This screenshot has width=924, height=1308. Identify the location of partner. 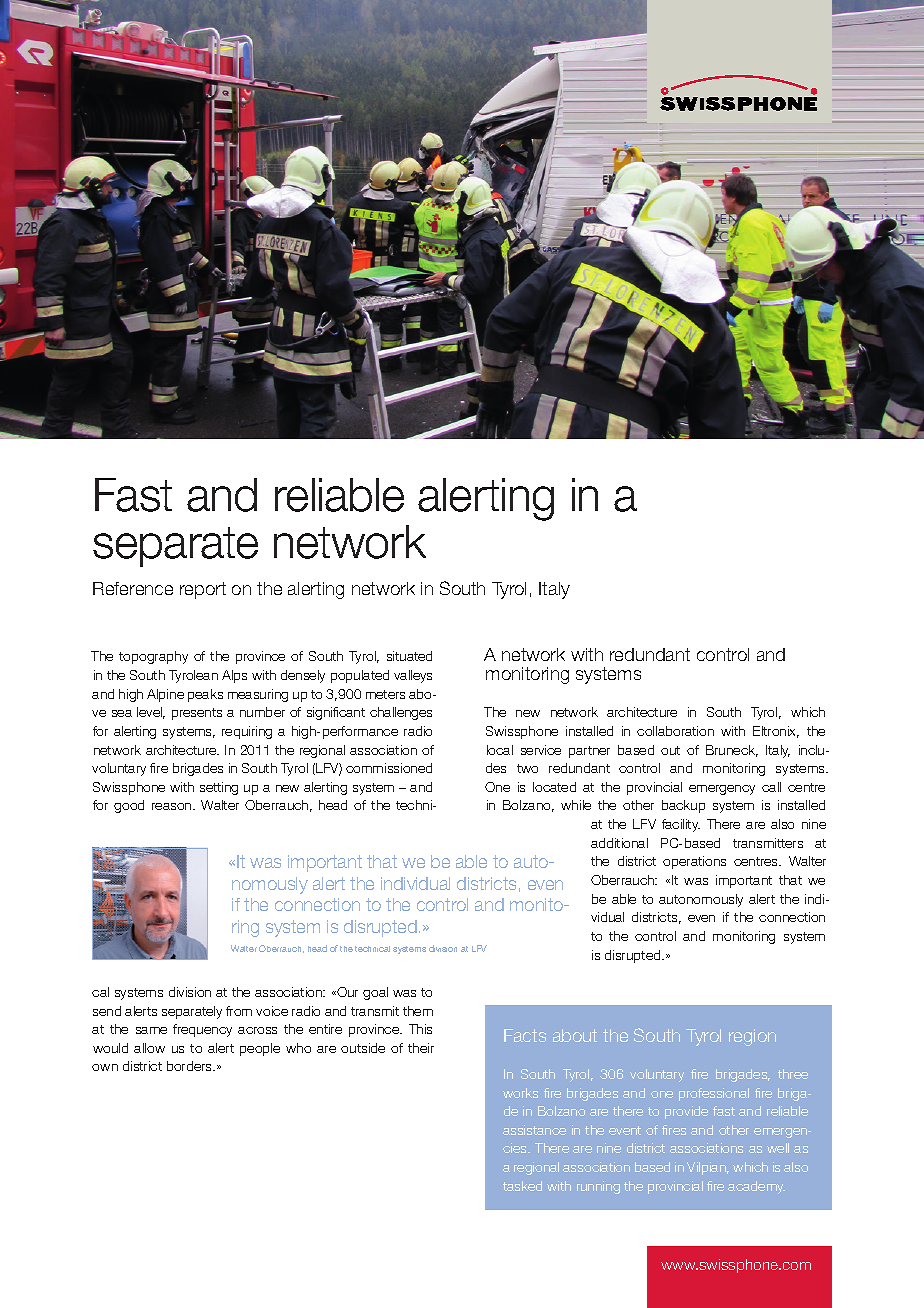
(589, 752).
